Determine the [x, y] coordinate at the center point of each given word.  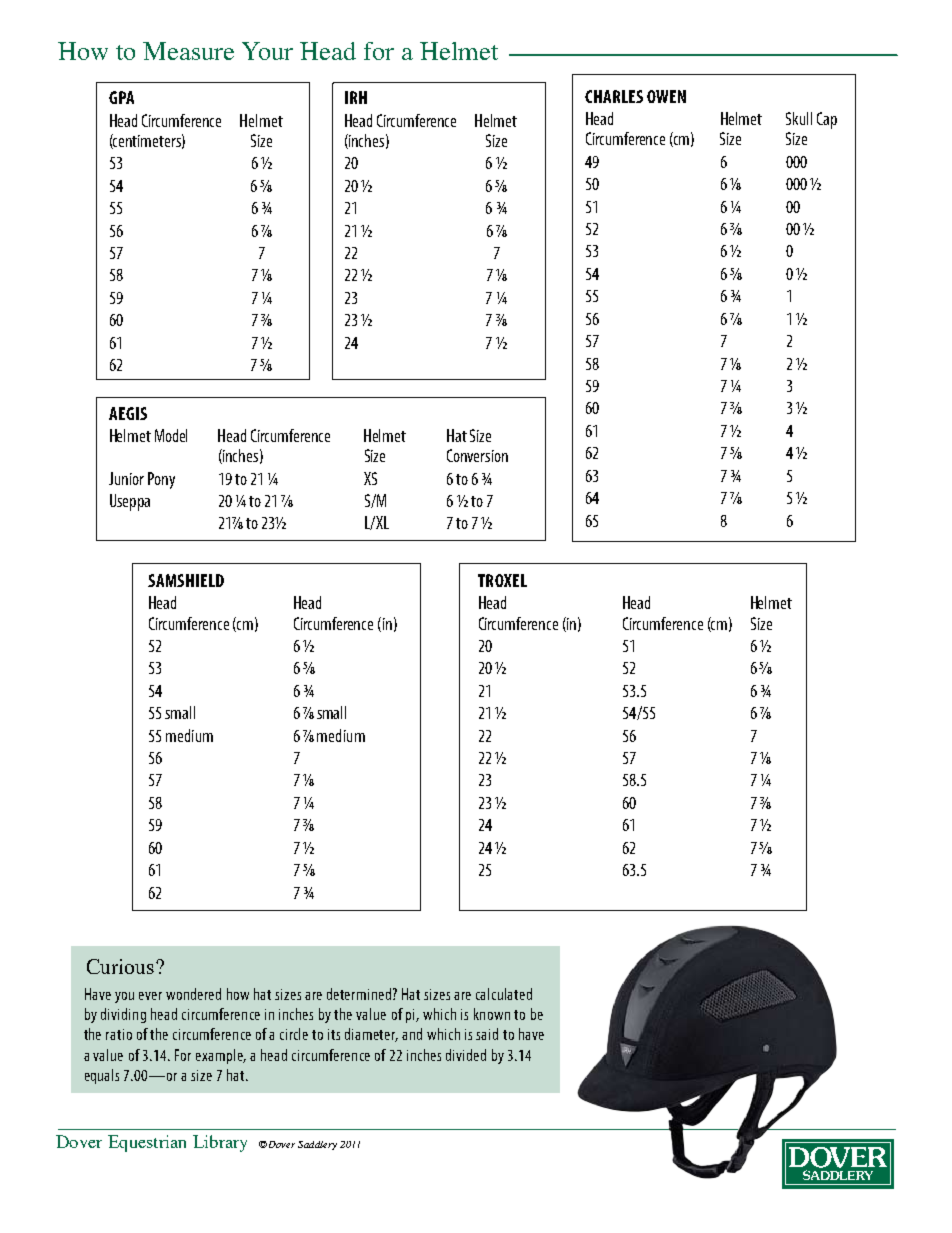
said [487, 1034]
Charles [614, 96]
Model [171, 435]
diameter [371, 1035]
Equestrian [147, 1143]
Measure [188, 51]
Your [267, 51]
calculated [504, 994]
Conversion [477, 455]
